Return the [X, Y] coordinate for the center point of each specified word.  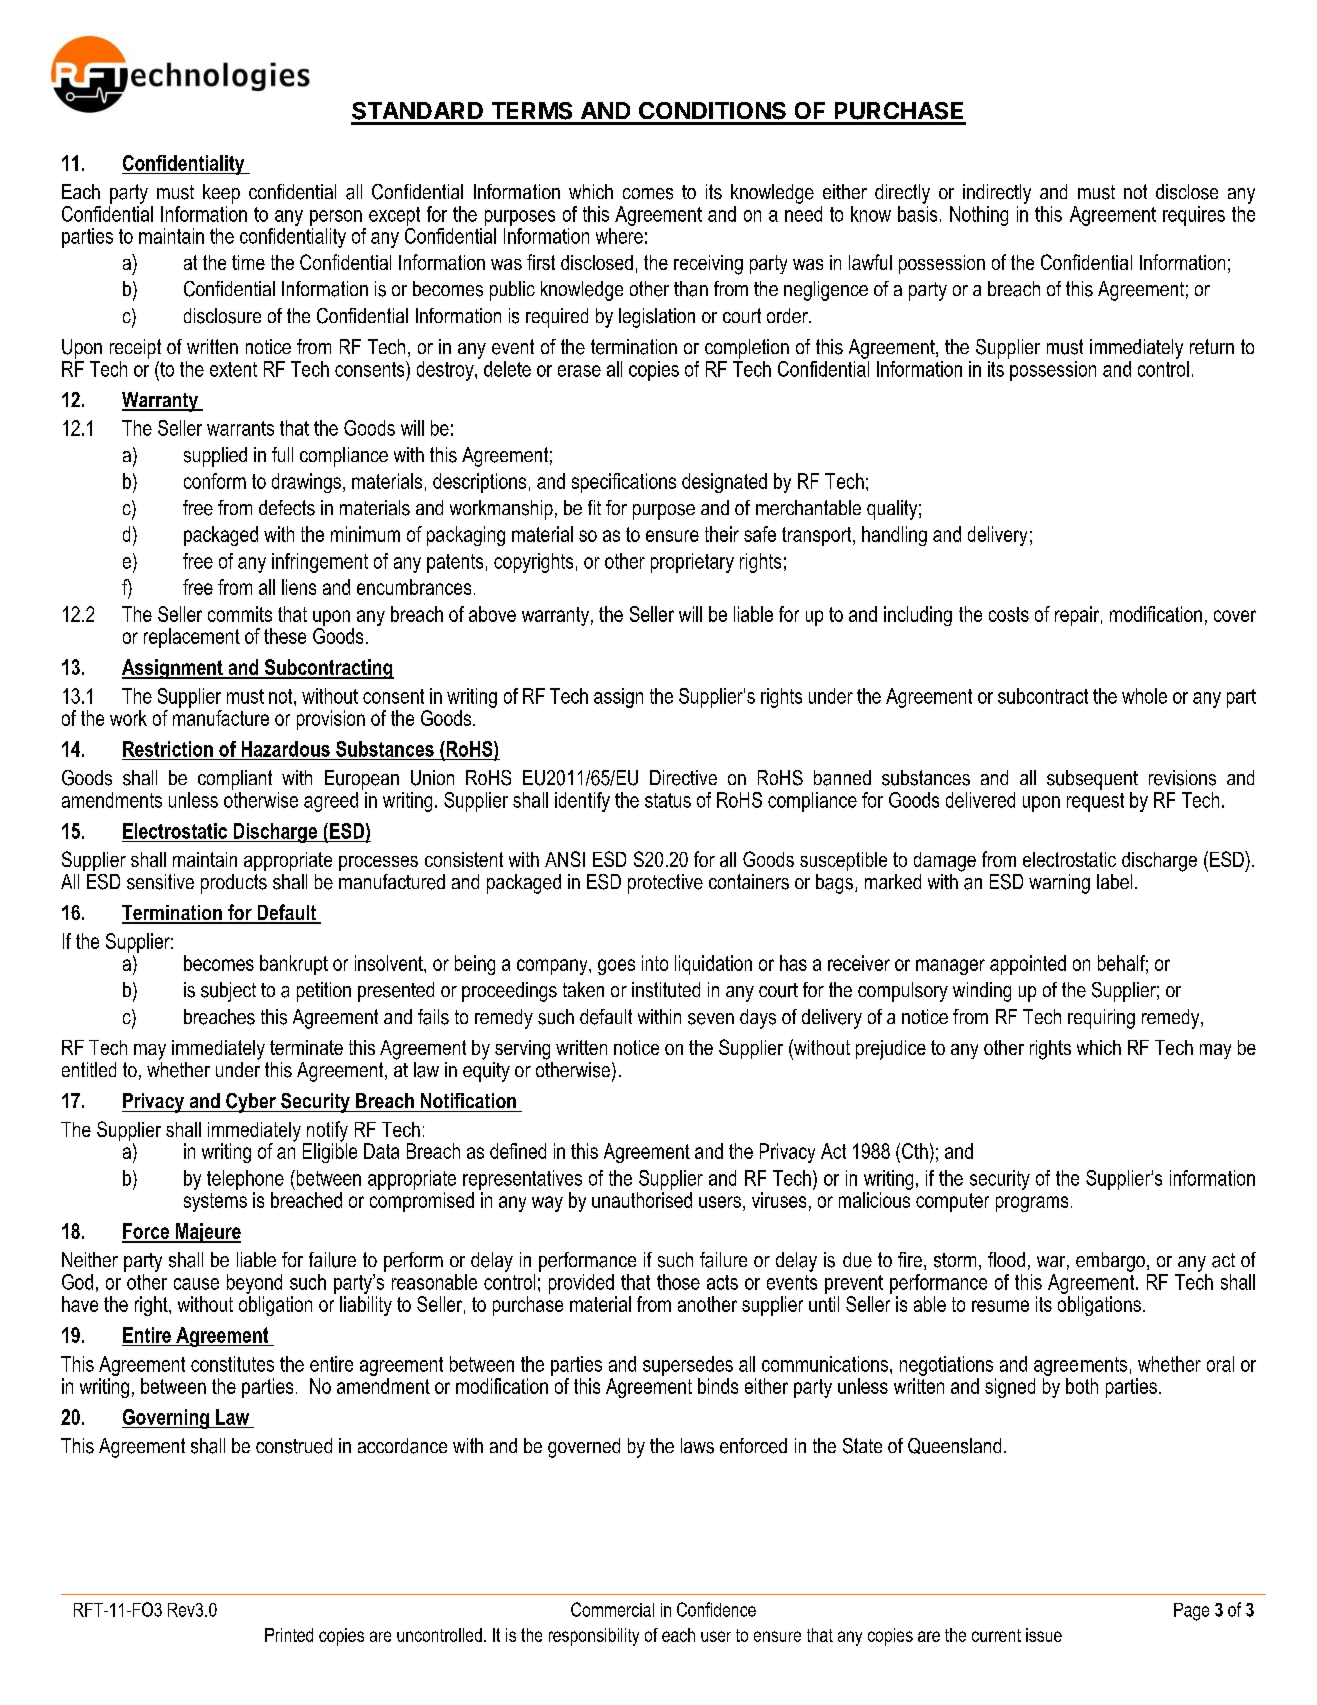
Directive [683, 778]
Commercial [612, 1609]
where [619, 236]
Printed [289, 1635]
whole [1144, 696]
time [248, 262]
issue [1044, 1635]
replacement [192, 638]
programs [1032, 1204]
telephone [245, 1180]
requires [1194, 216]
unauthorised [642, 1200]
